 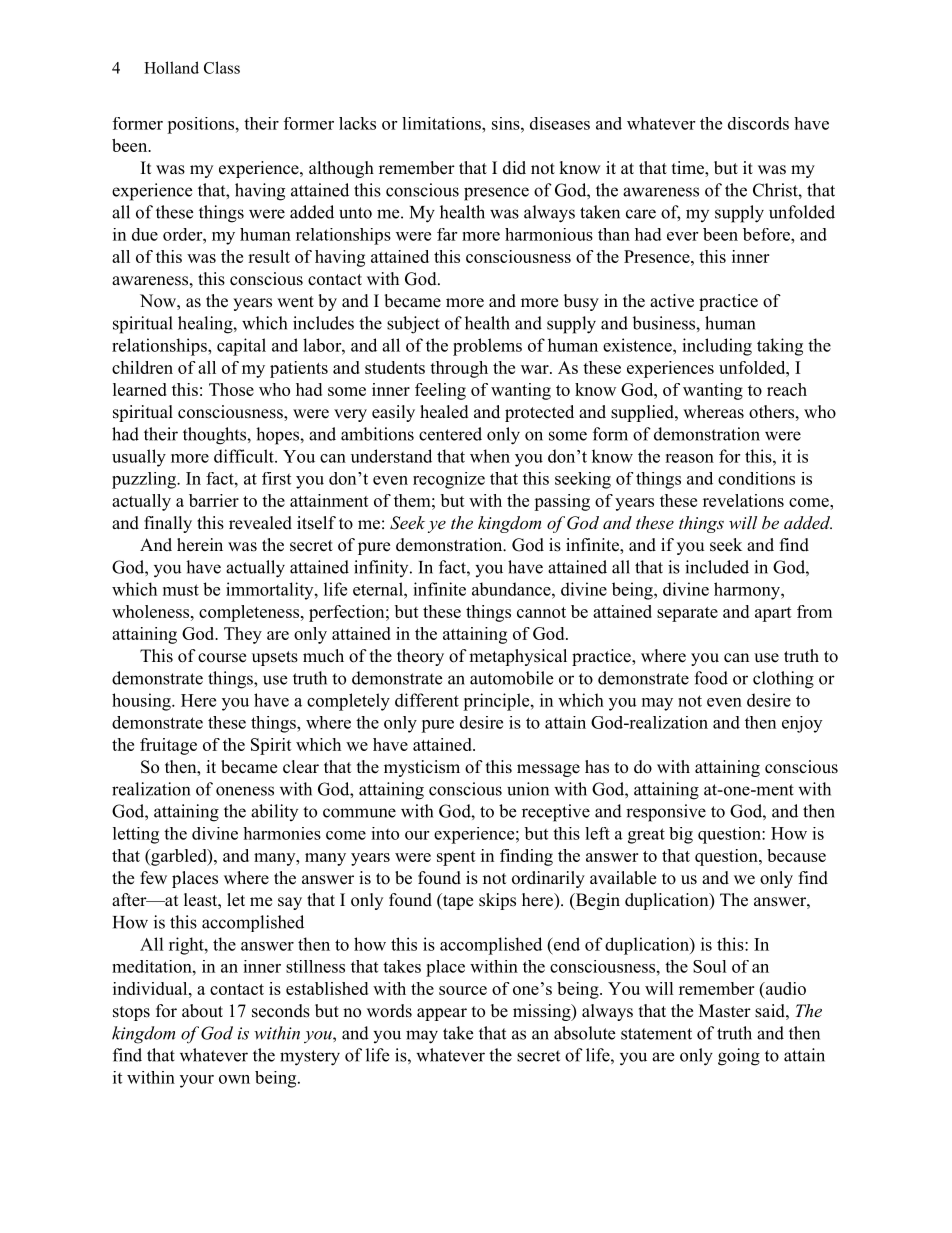 I want to click on Those, so click(x=231, y=389).
